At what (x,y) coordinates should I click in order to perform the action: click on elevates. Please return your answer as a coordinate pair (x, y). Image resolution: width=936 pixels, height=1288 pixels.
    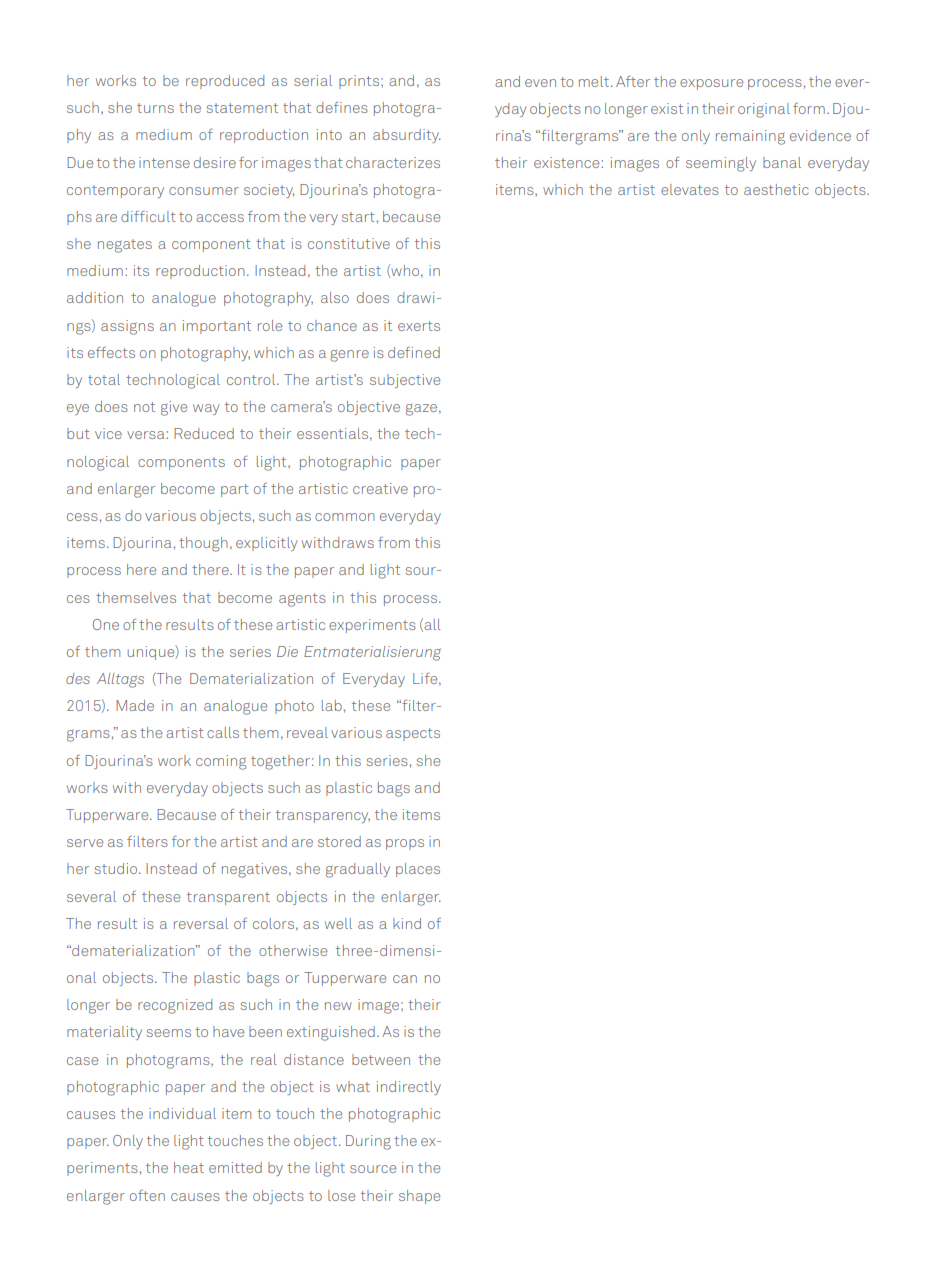
    Looking at the image, I should click on (690, 189).
